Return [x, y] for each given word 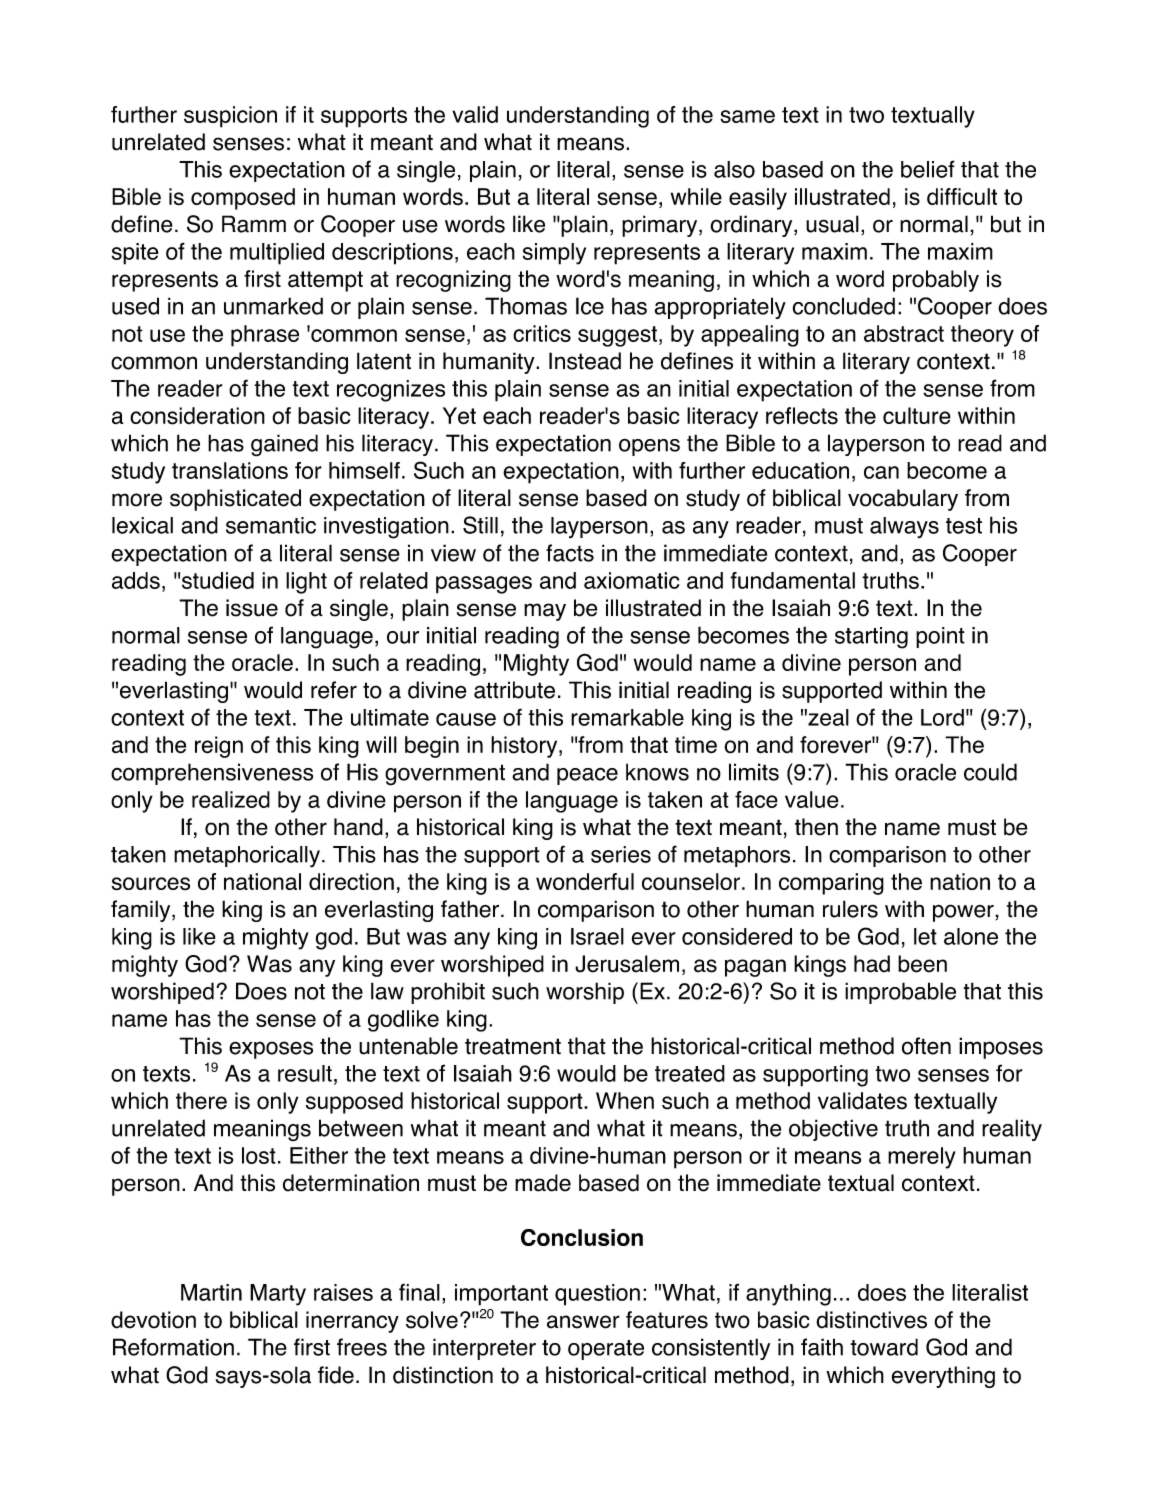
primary [661, 226]
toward [884, 1347]
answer [583, 1322]
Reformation [173, 1347]
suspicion [230, 117]
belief [928, 169]
